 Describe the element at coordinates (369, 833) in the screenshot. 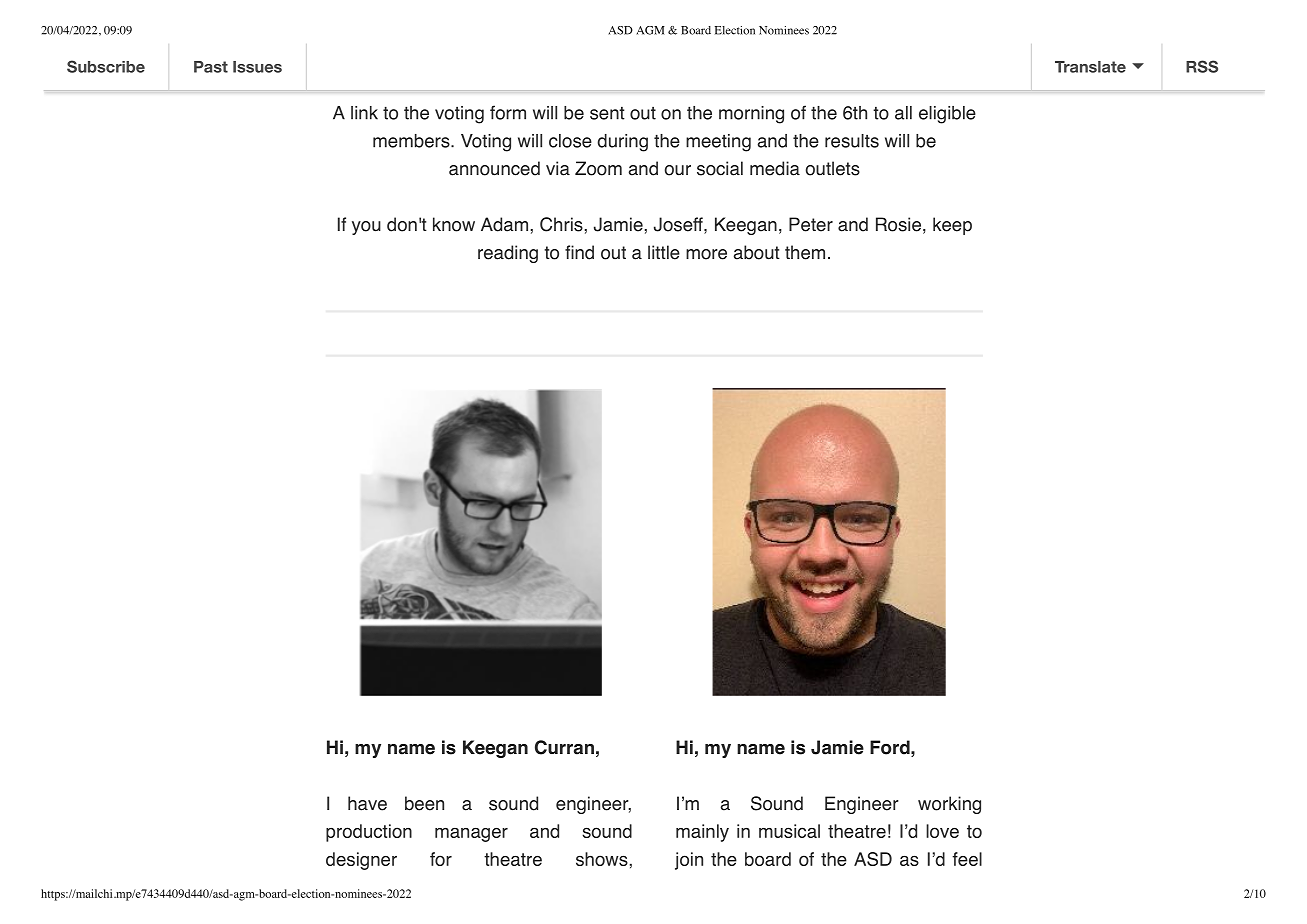

I see `production` at that location.
